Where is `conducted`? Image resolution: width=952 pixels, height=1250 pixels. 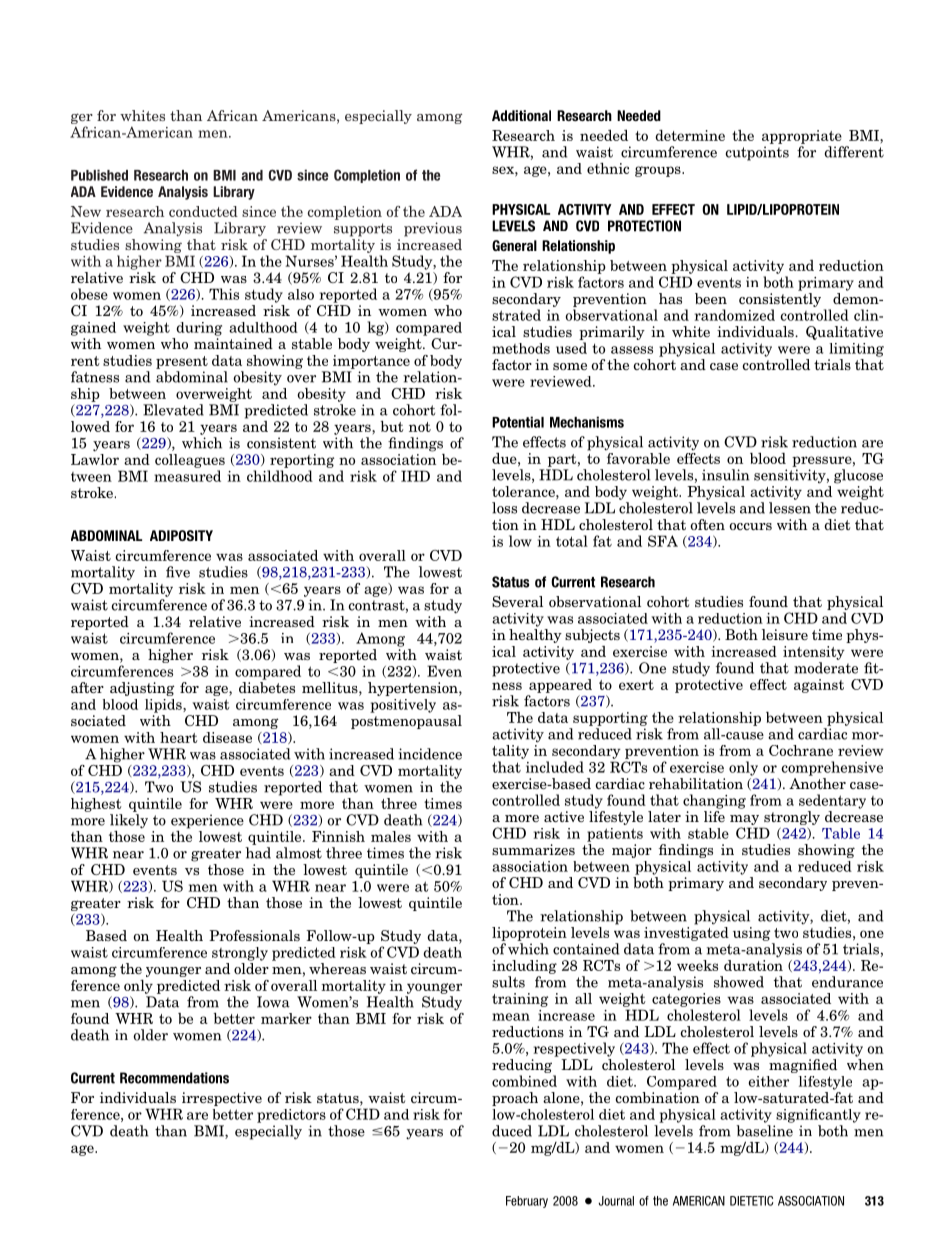 conducted is located at coordinates (203, 211).
